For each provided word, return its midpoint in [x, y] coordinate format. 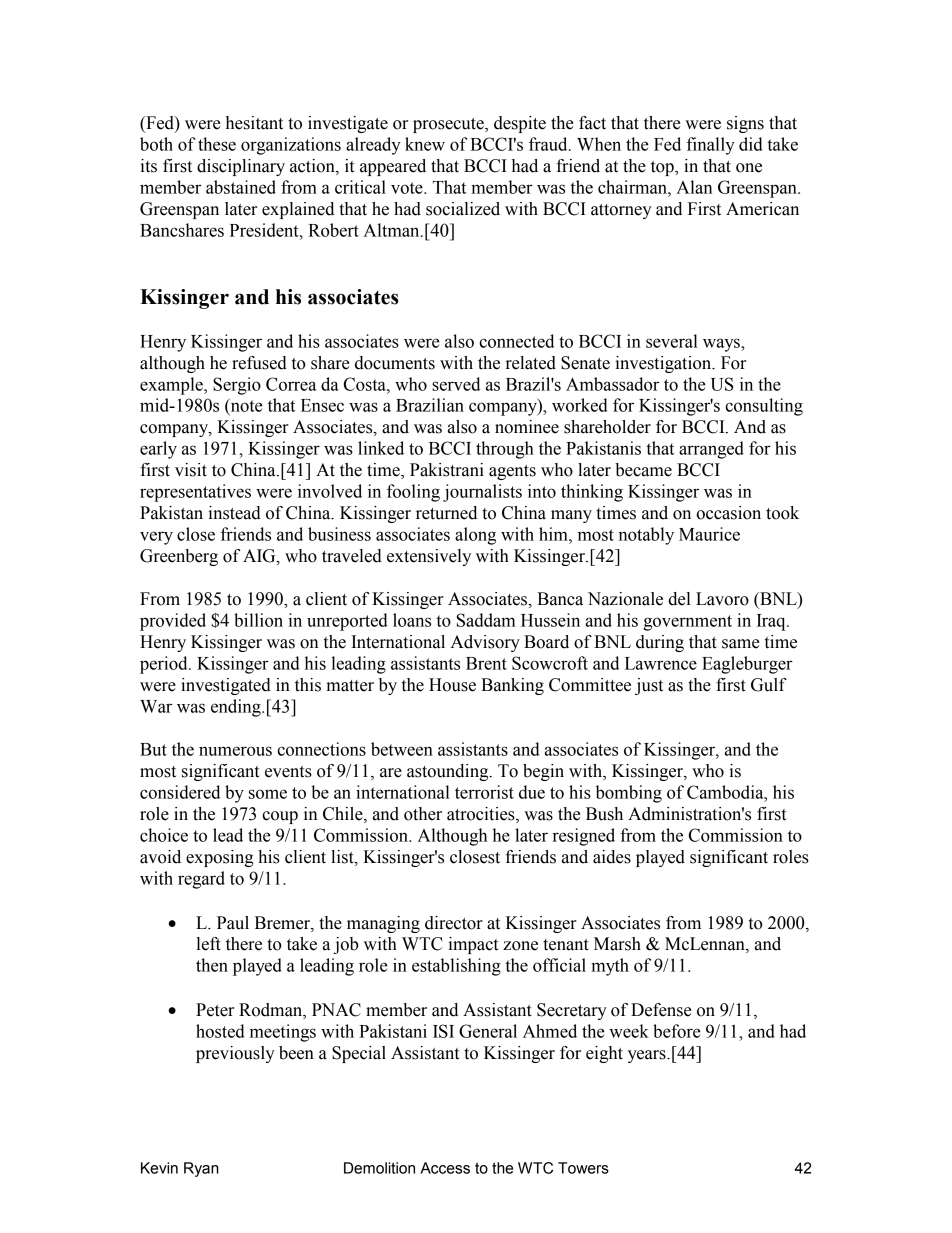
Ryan [201, 1169]
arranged [711, 450]
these [217, 144]
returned [446, 513]
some [268, 794]
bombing [629, 794]
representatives [195, 493]
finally [711, 146]
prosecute [449, 125]
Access [445, 1168]
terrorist [484, 792]
